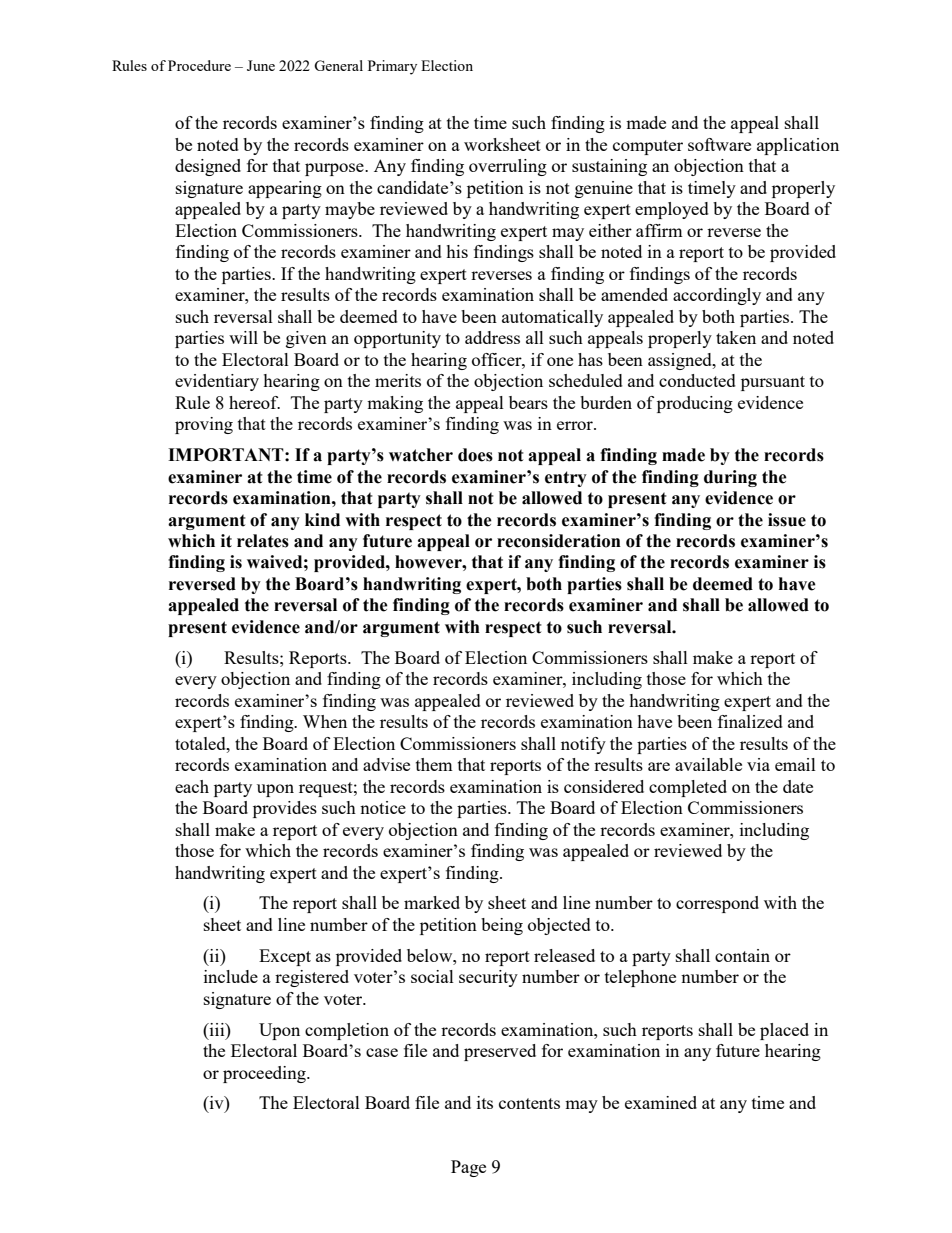 The image size is (952, 1233). What do you see at coordinates (285, 809) in the screenshot?
I see `provides` at bounding box center [285, 809].
